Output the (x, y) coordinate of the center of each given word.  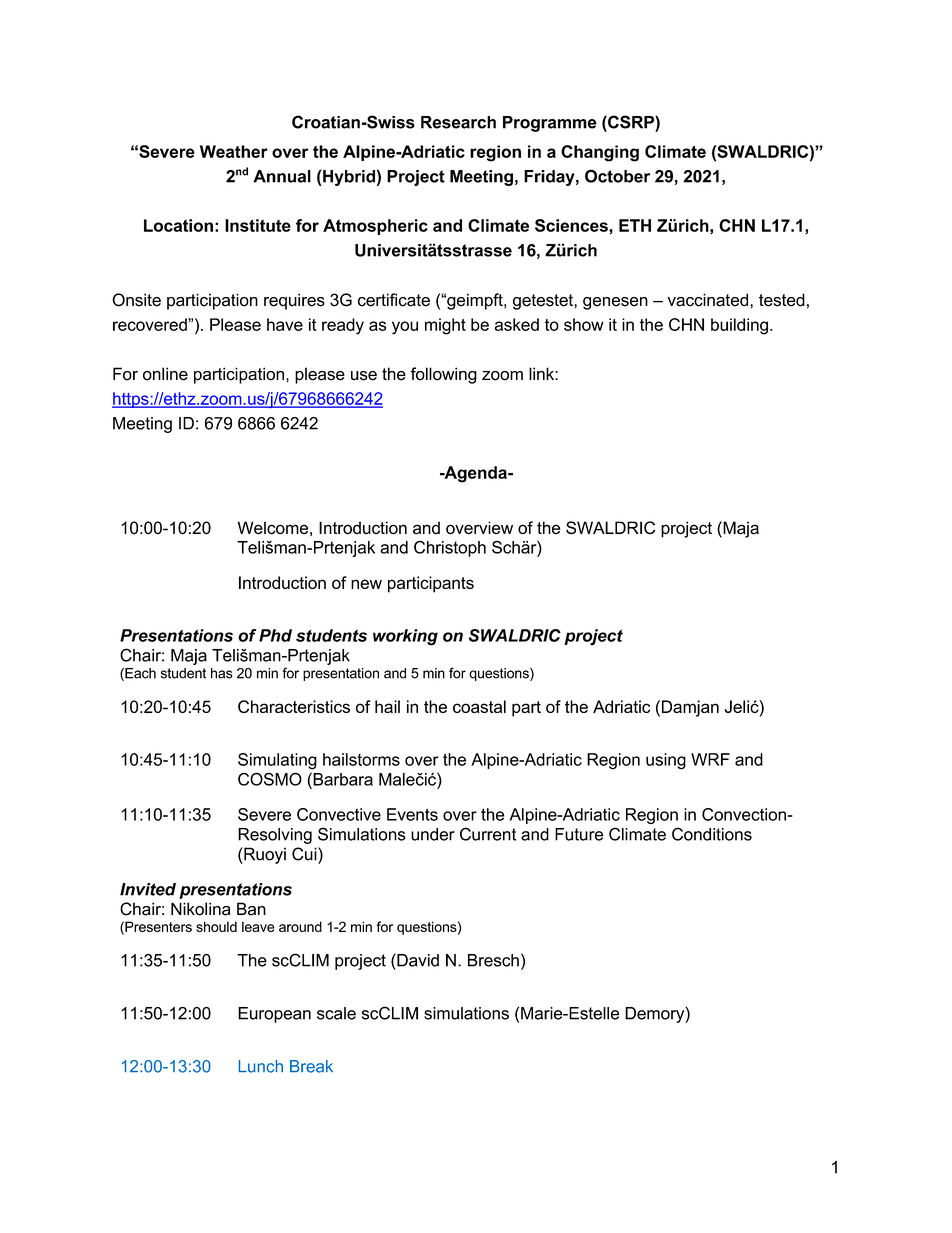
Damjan (690, 708)
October (617, 176)
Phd (275, 635)
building (739, 326)
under (433, 834)
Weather (234, 151)
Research (458, 122)
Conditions (712, 834)
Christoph (450, 549)
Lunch (261, 1066)
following (443, 375)
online (165, 374)
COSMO (270, 779)
